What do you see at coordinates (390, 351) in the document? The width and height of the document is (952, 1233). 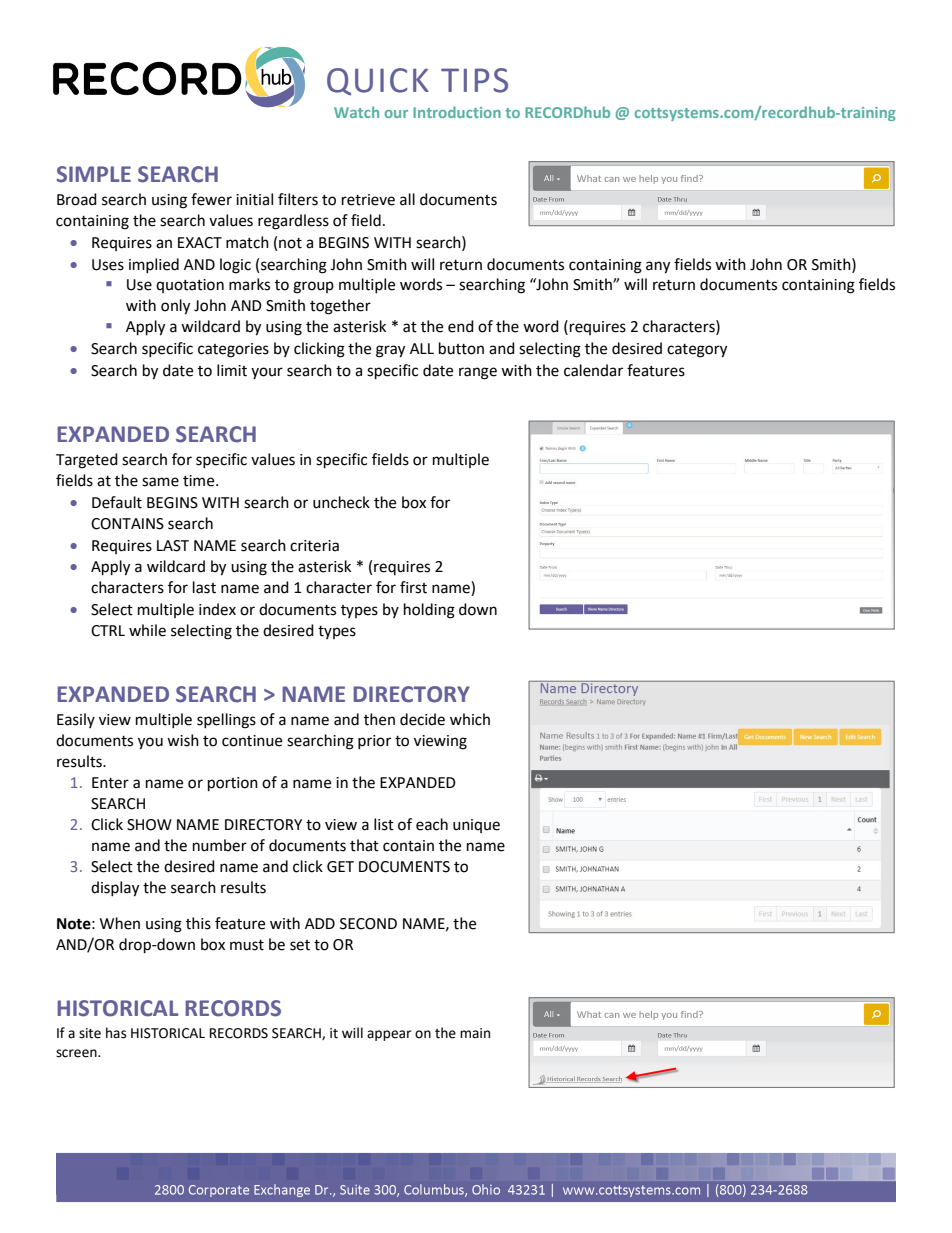 I see `gray` at bounding box center [390, 351].
